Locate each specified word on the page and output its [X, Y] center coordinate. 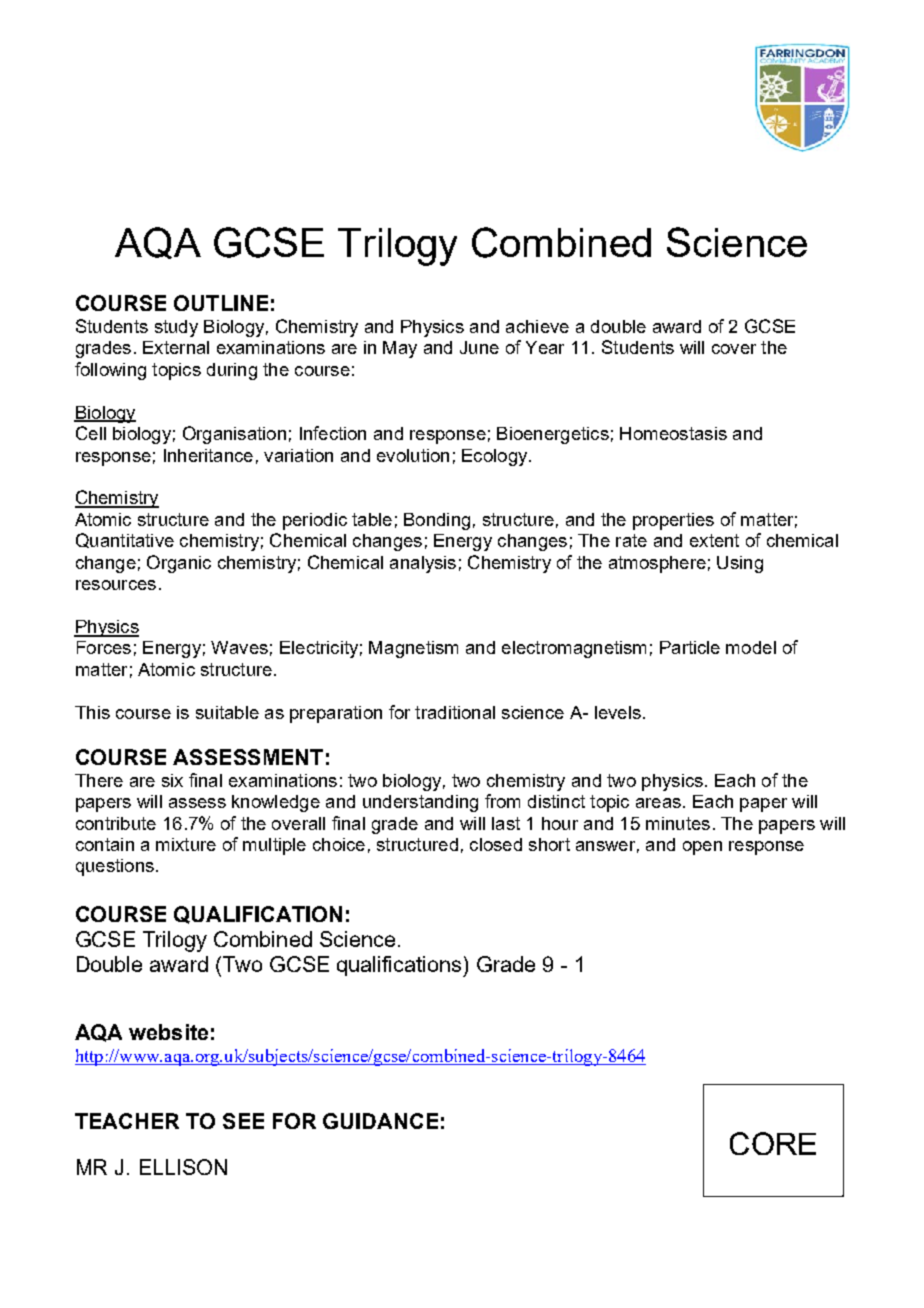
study [176, 328]
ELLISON [183, 1167]
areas [658, 803]
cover [734, 349]
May [400, 349]
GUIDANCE [380, 1121]
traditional [455, 712]
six [172, 780]
